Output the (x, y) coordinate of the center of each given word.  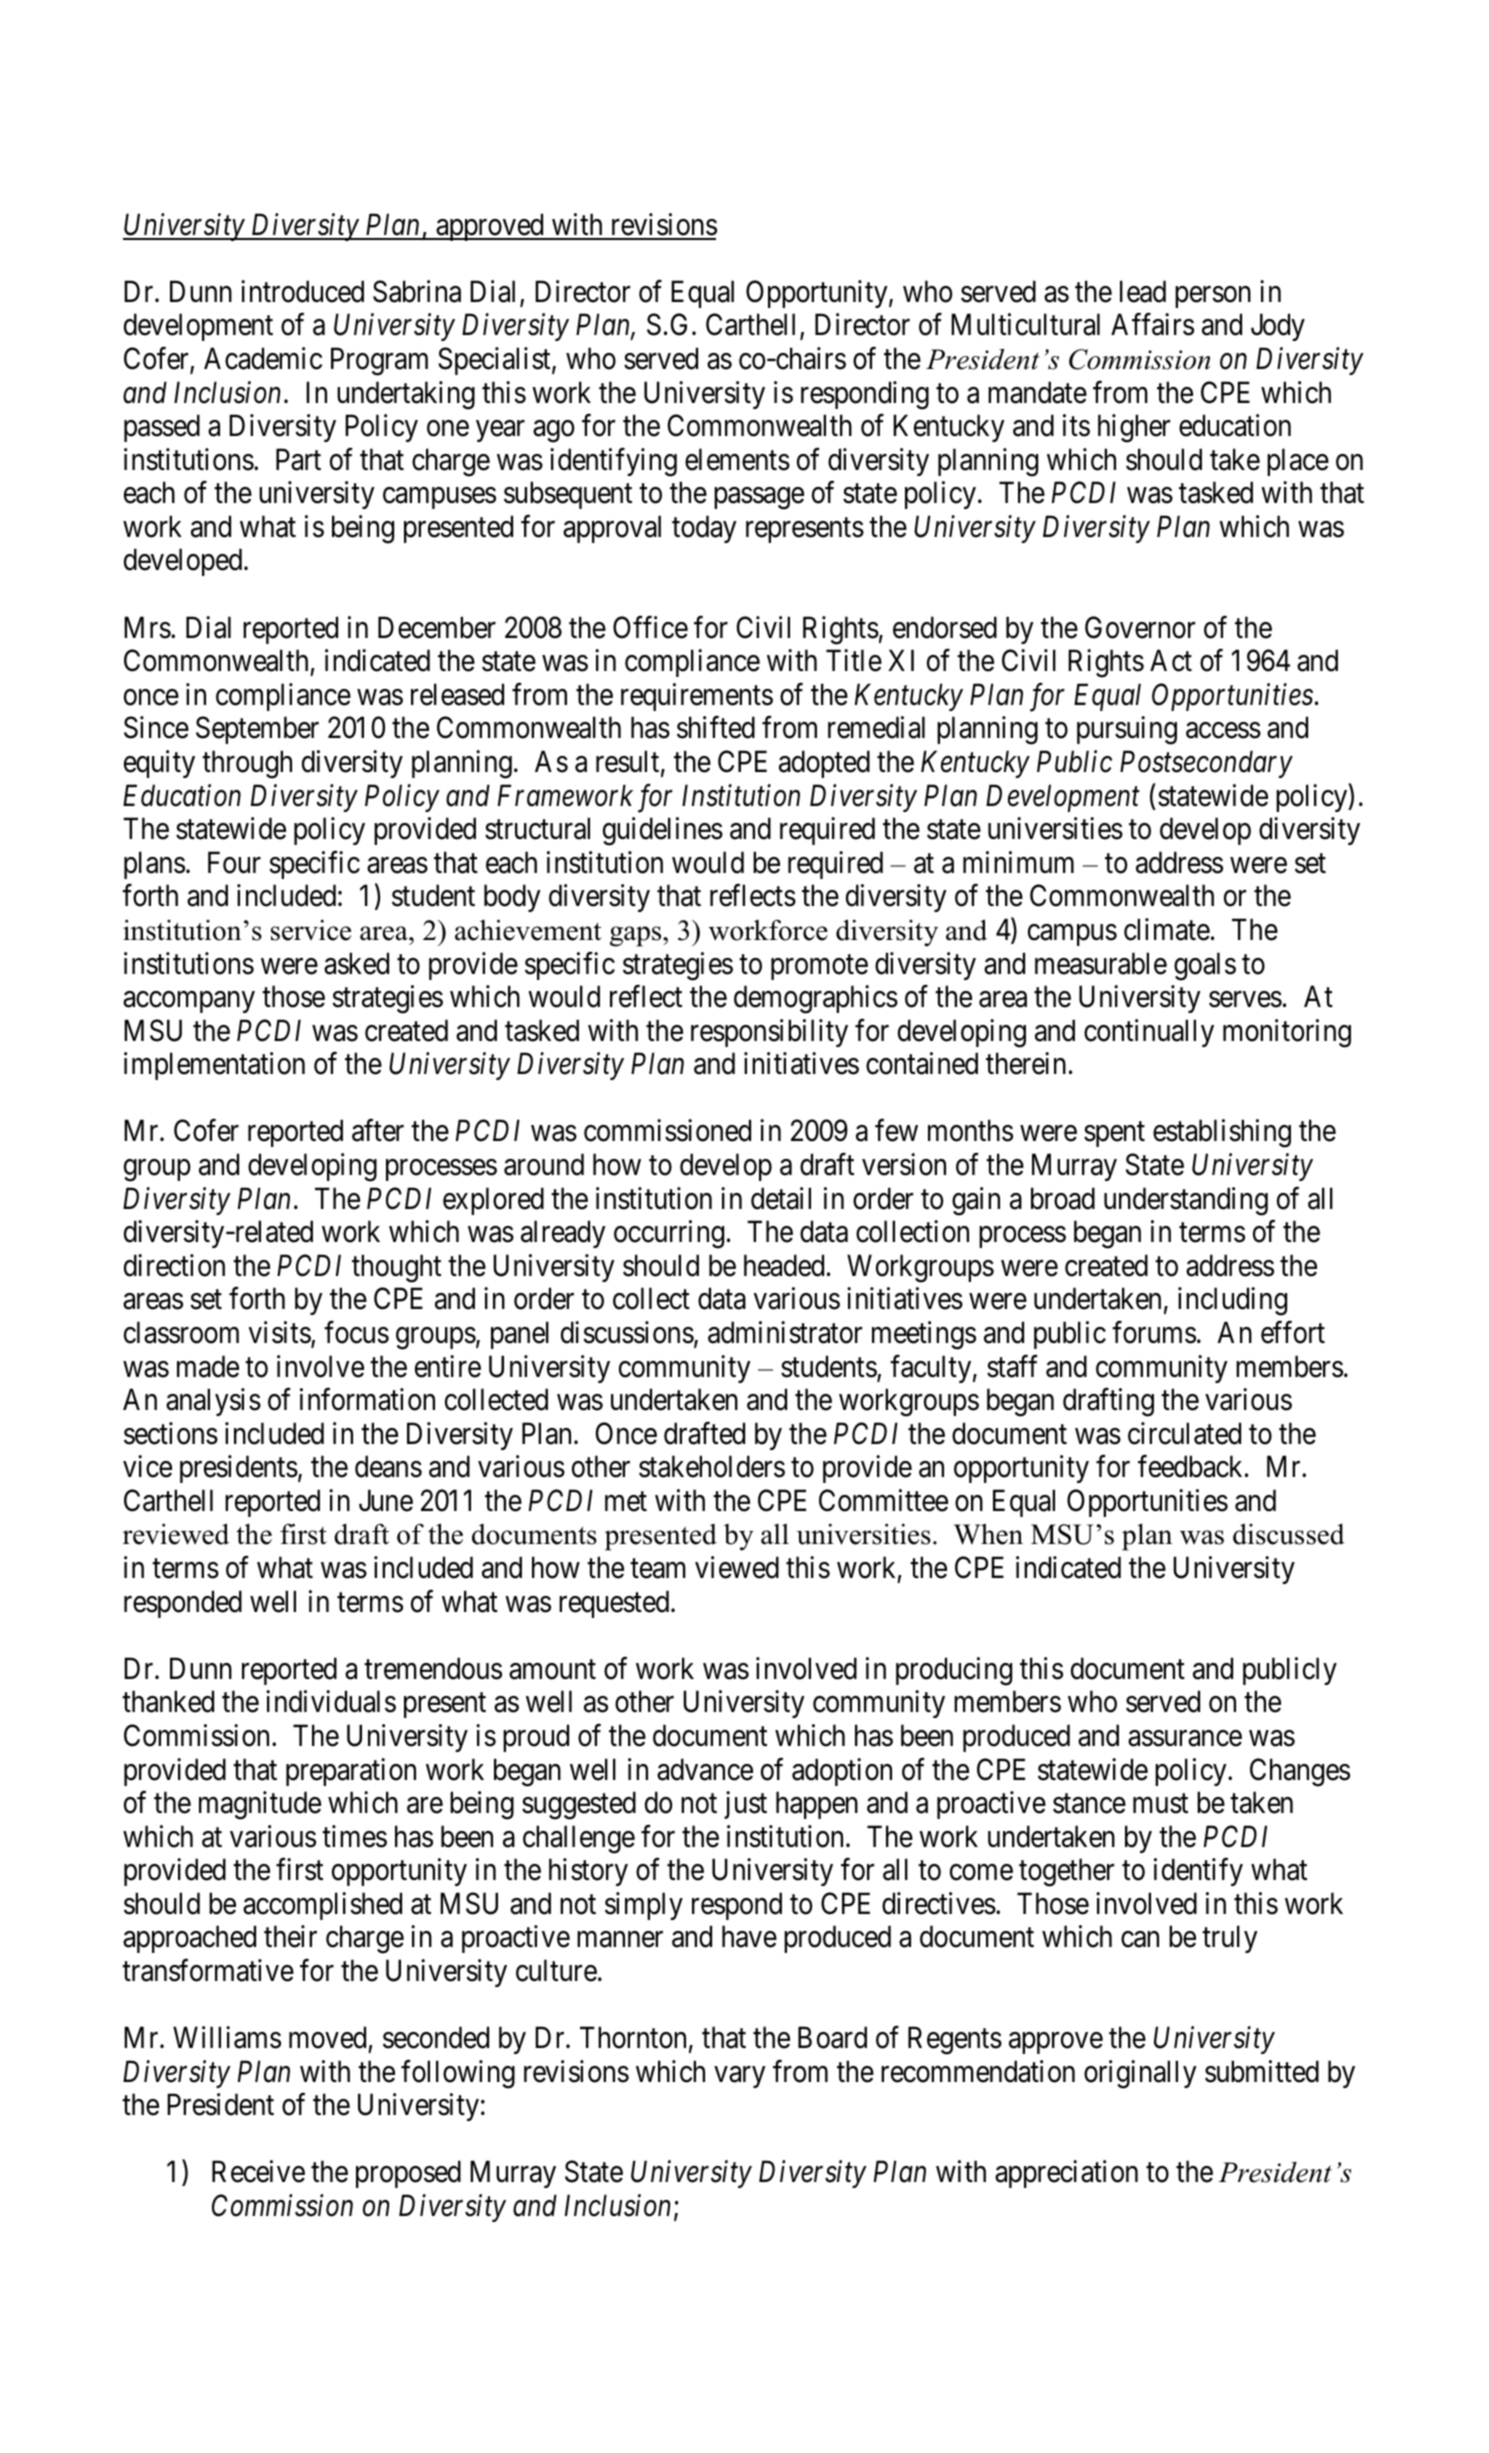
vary (740, 2077)
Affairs (1152, 324)
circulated (1184, 1433)
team (658, 1569)
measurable (1101, 963)
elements (737, 459)
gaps (637, 936)
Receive (258, 2171)
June (386, 1501)
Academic (263, 358)
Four (234, 862)
